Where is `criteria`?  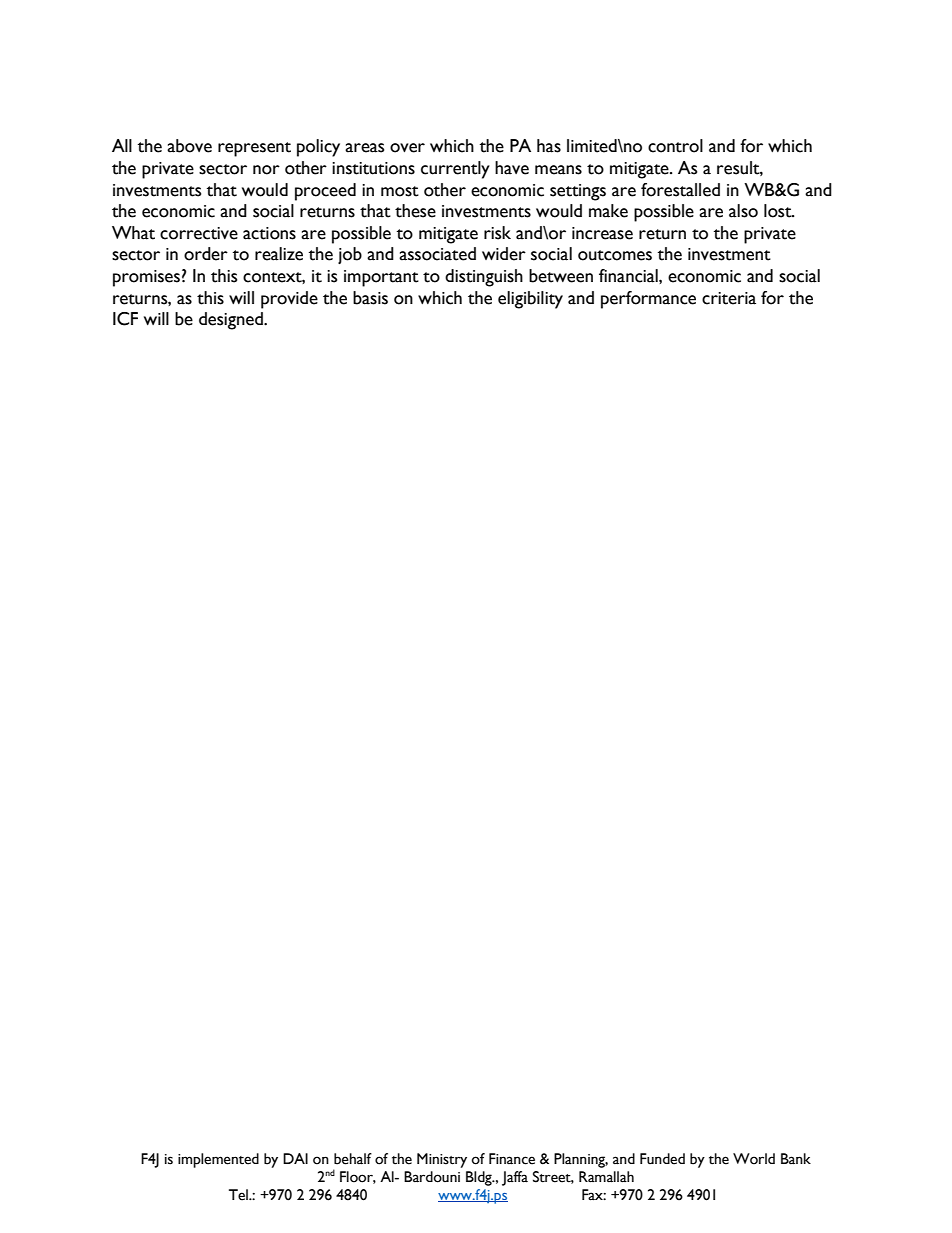
criteria is located at coordinates (729, 298).
